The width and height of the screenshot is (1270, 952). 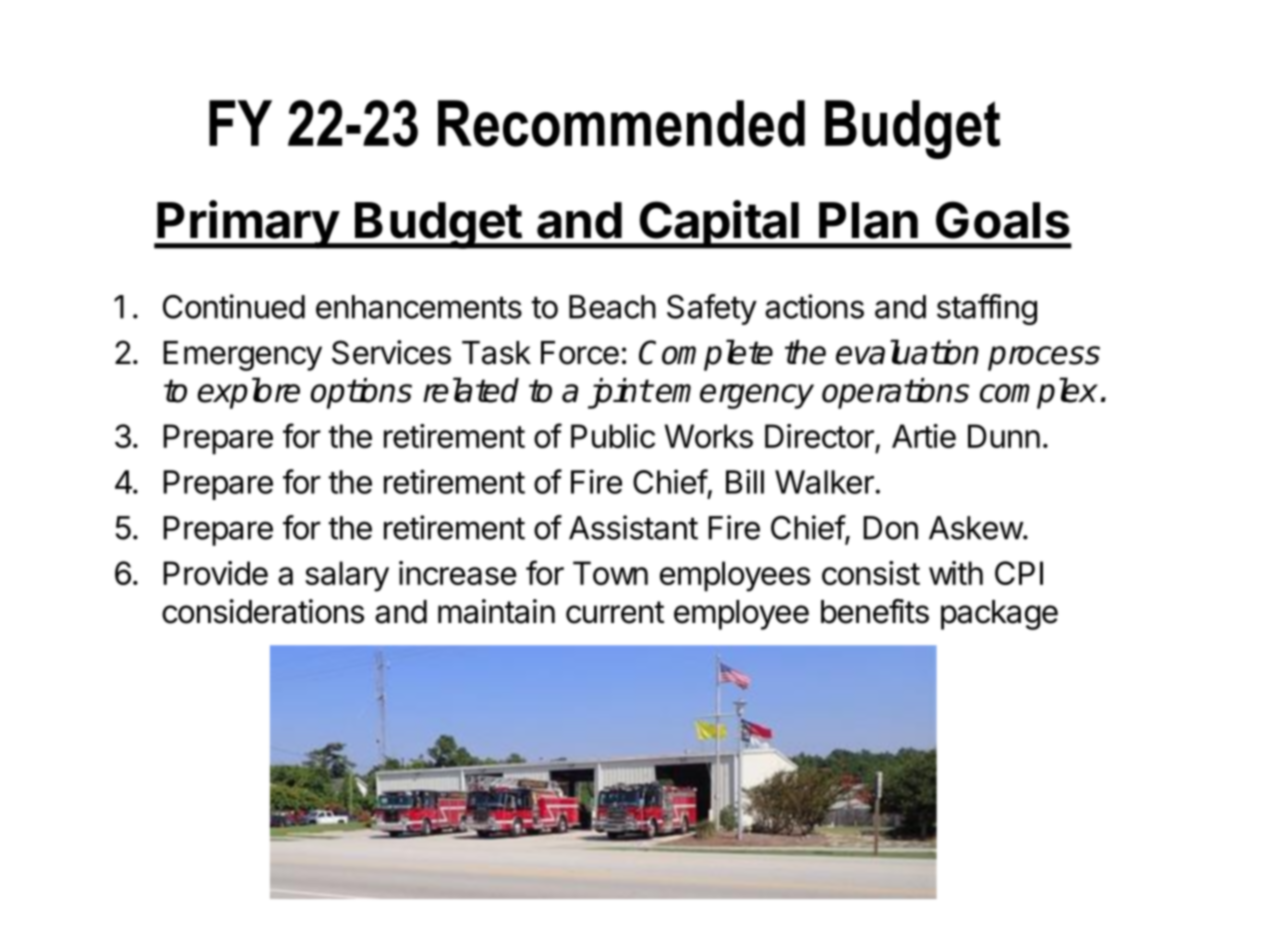 I want to click on options, so click(x=361, y=393).
